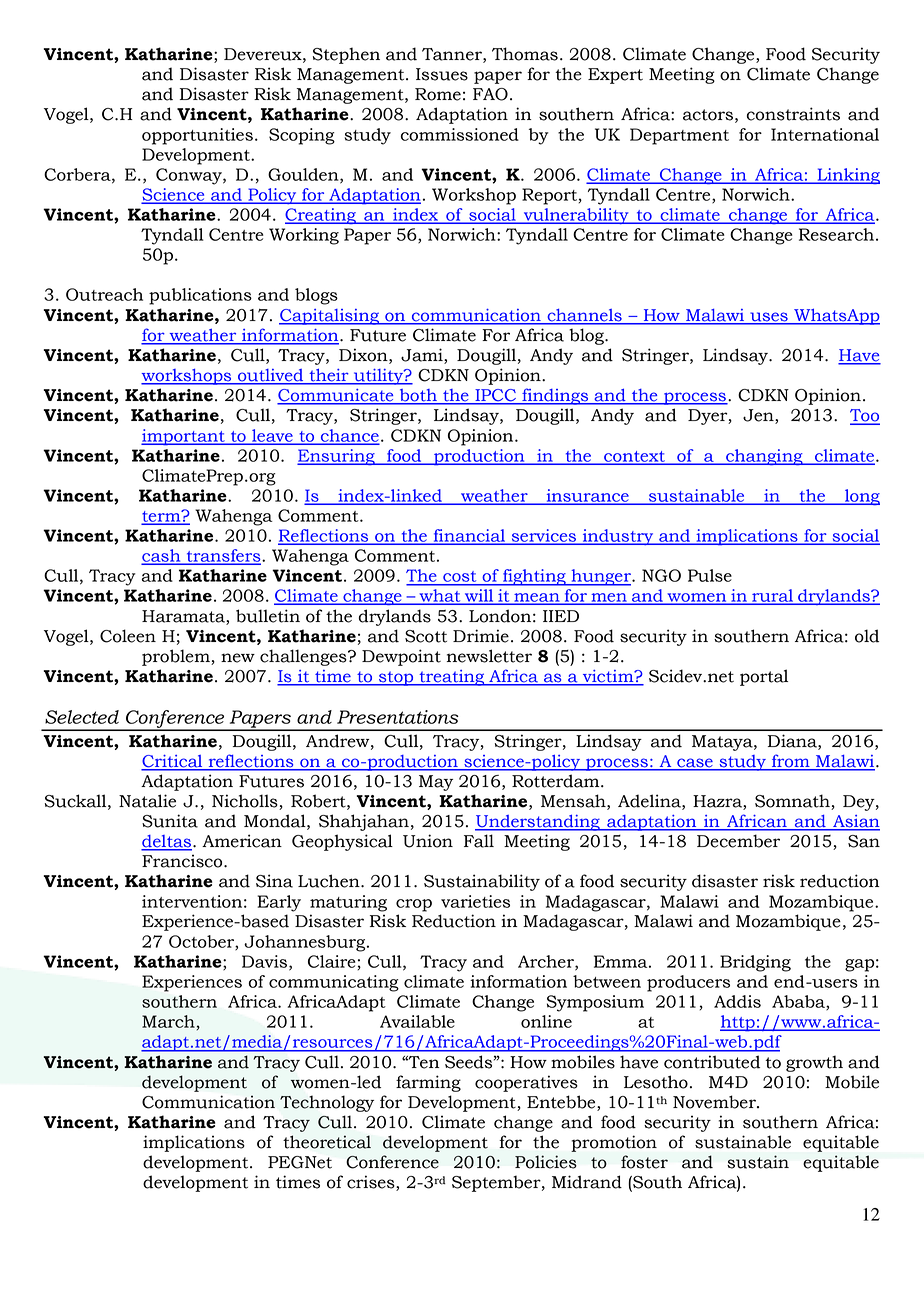  I want to click on FAO, so click(490, 94).
